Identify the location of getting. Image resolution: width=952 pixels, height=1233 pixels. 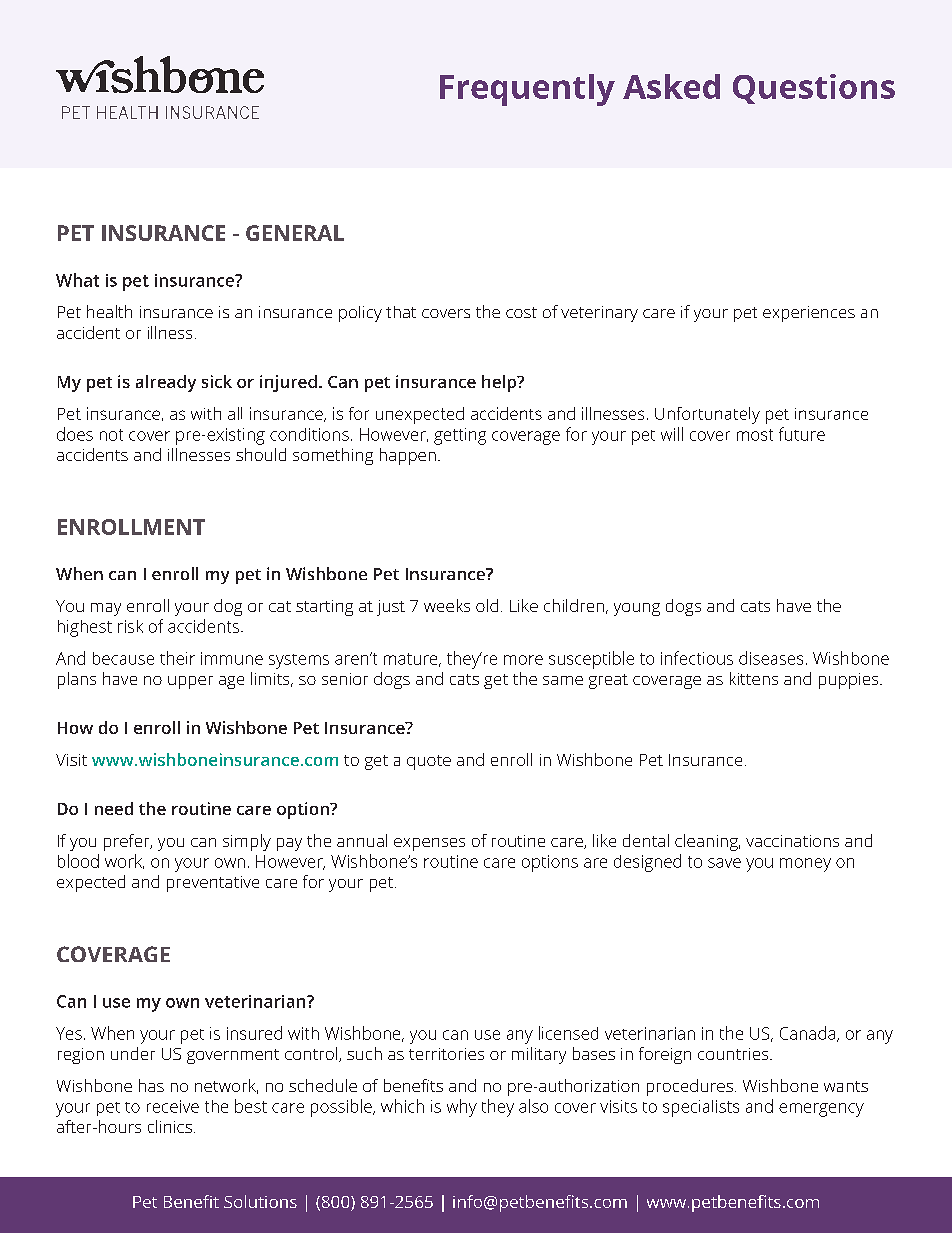
(460, 436).
